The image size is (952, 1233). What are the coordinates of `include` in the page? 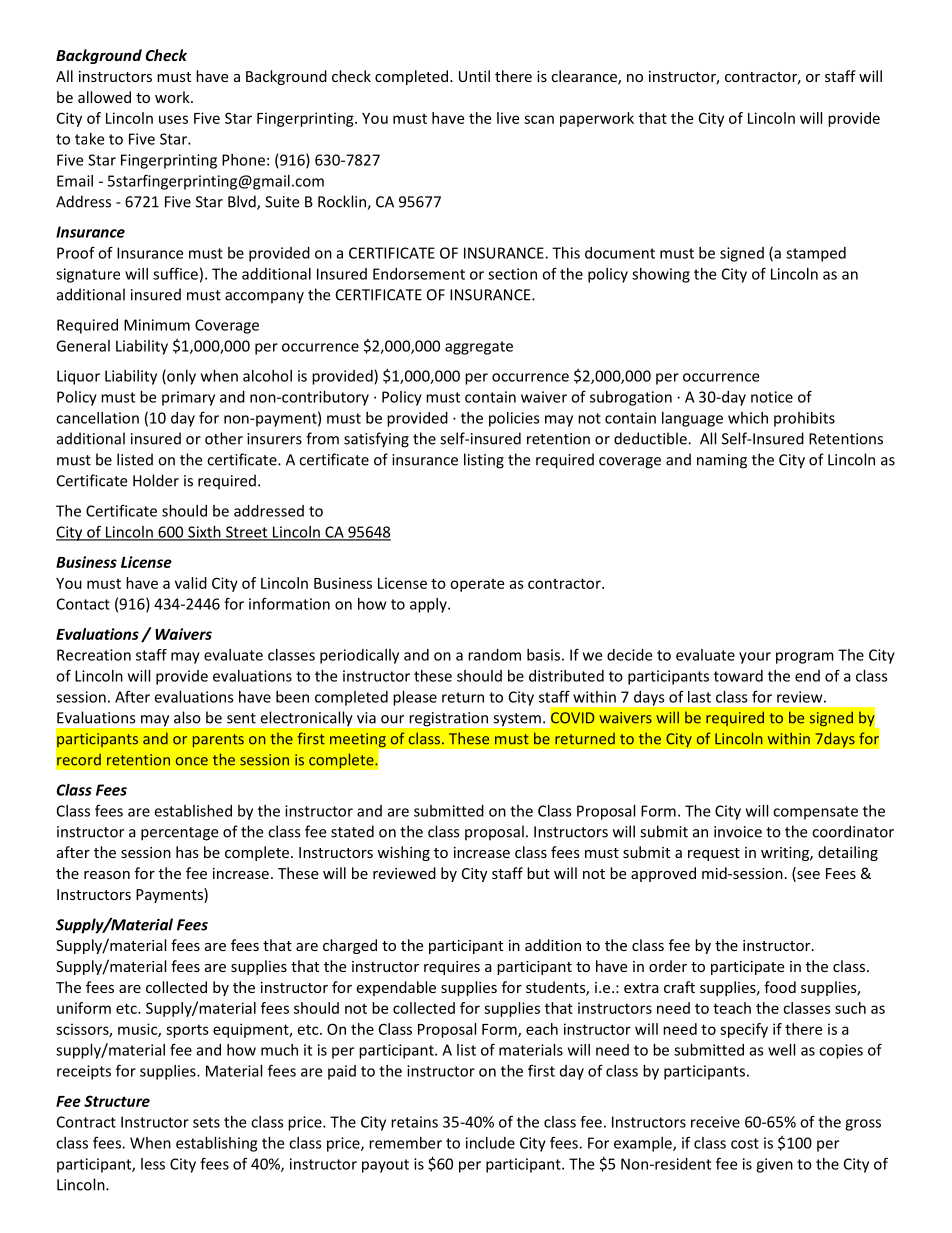 It's located at (490, 1143).
